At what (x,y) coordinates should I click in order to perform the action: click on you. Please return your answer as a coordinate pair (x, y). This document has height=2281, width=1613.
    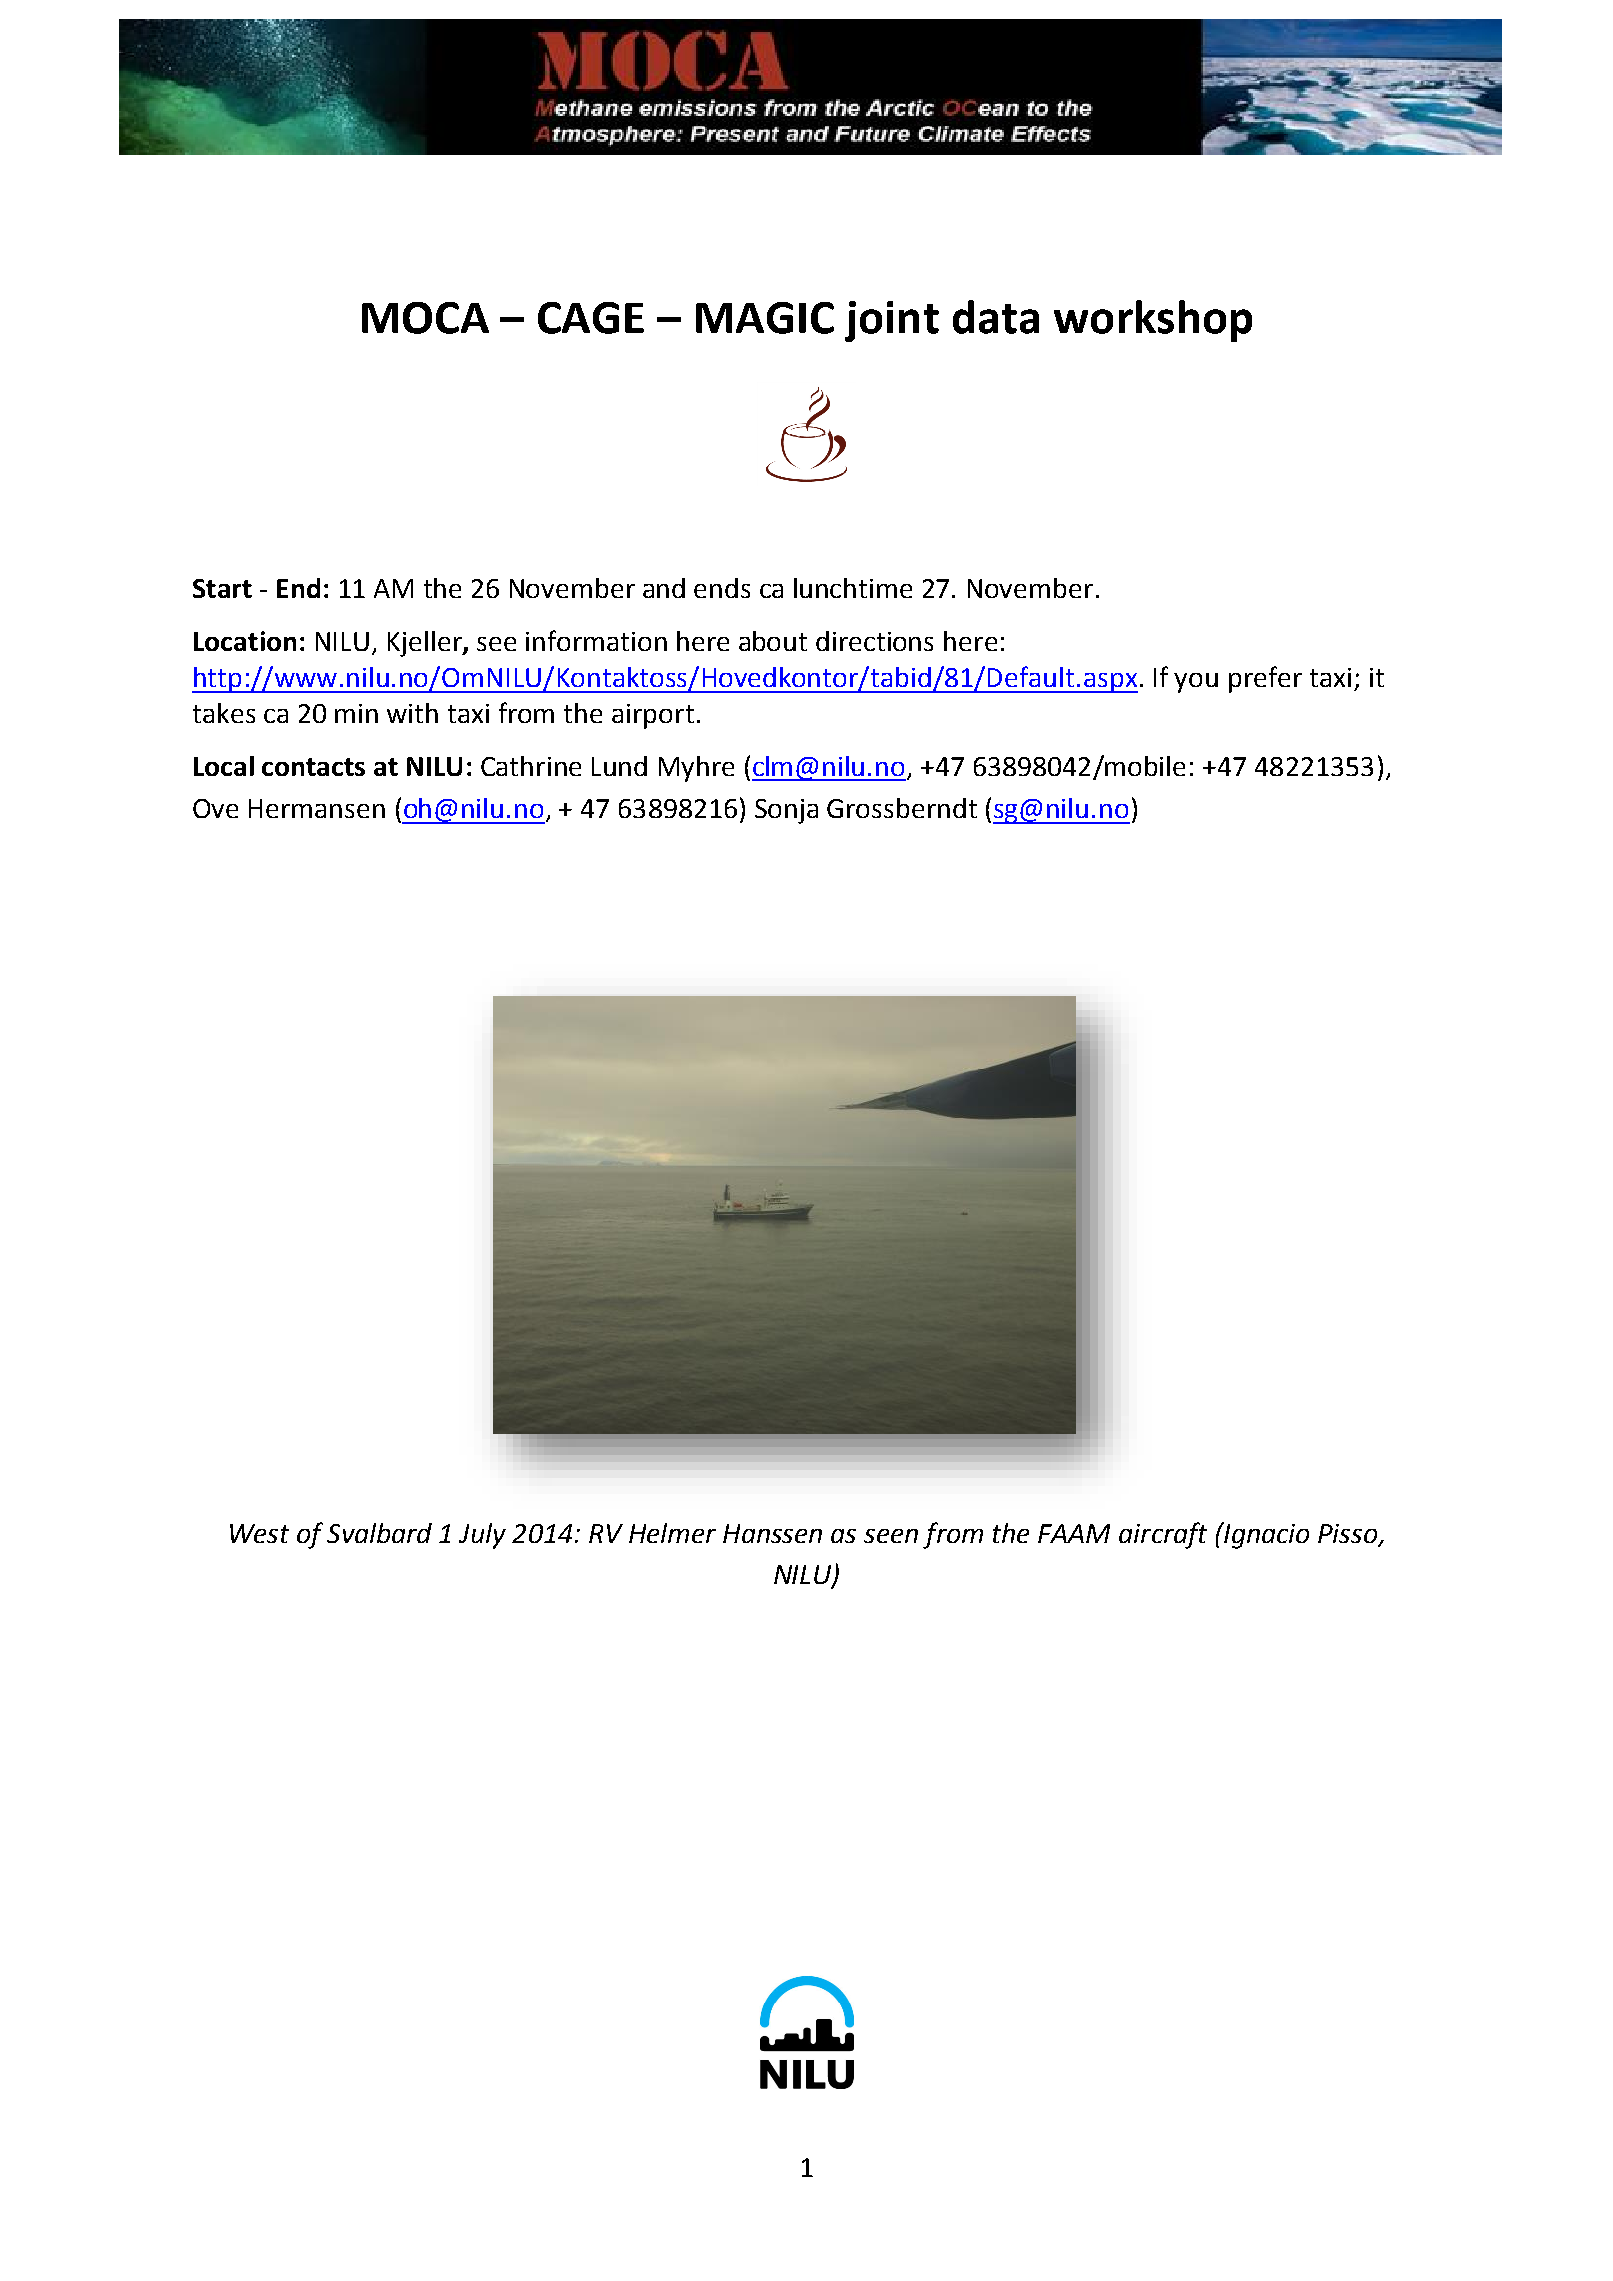
    Looking at the image, I should click on (1196, 683).
